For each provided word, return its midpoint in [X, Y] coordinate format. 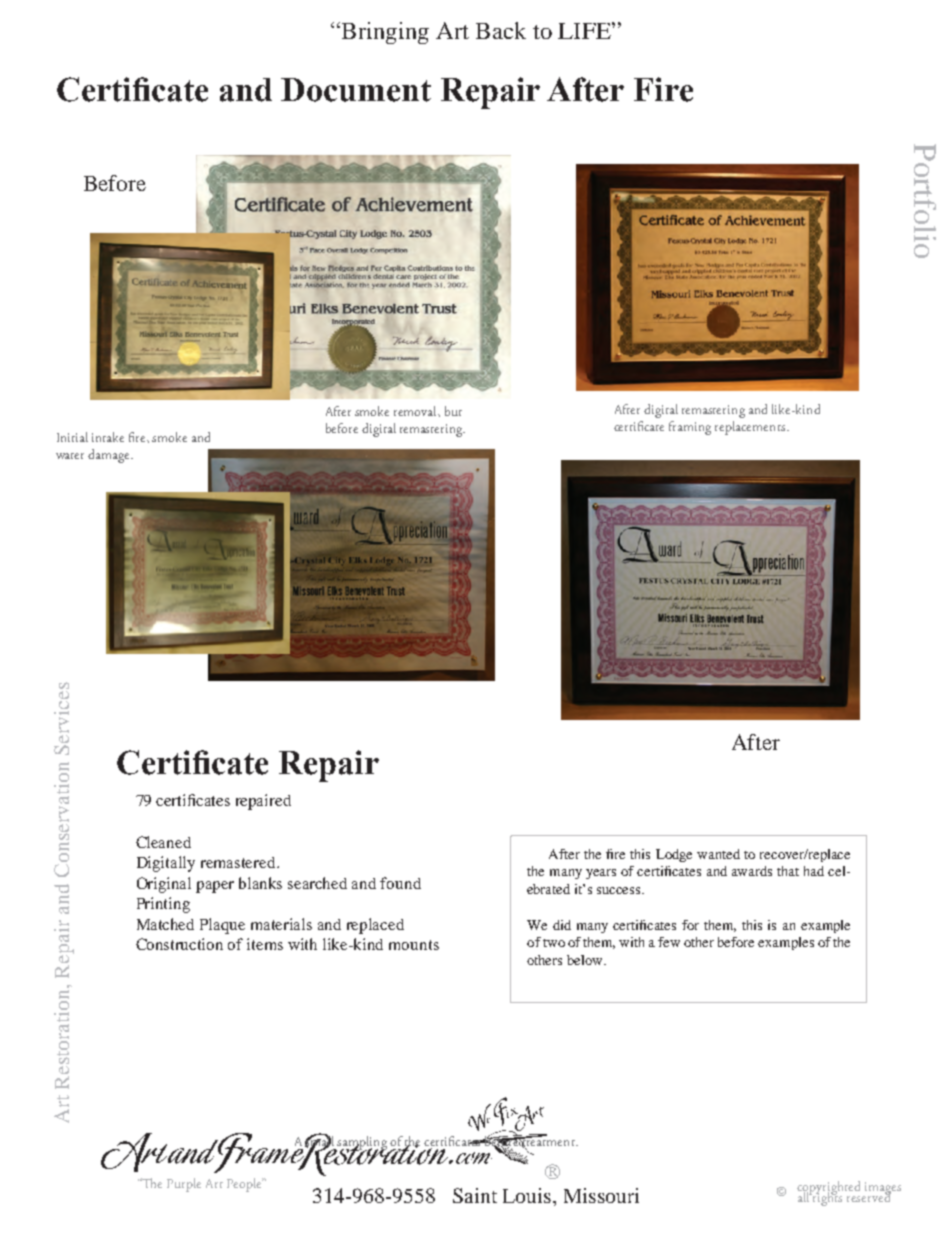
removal [416, 411]
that [788, 871]
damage [110, 456]
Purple [184, 1185]
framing [690, 428]
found [400, 883]
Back [501, 30]
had [814, 871]
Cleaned [163, 842]
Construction [179, 944]
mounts [414, 945]
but [453, 411]
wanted [718, 854]
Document [356, 90]
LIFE [585, 30]
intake [108, 437]
